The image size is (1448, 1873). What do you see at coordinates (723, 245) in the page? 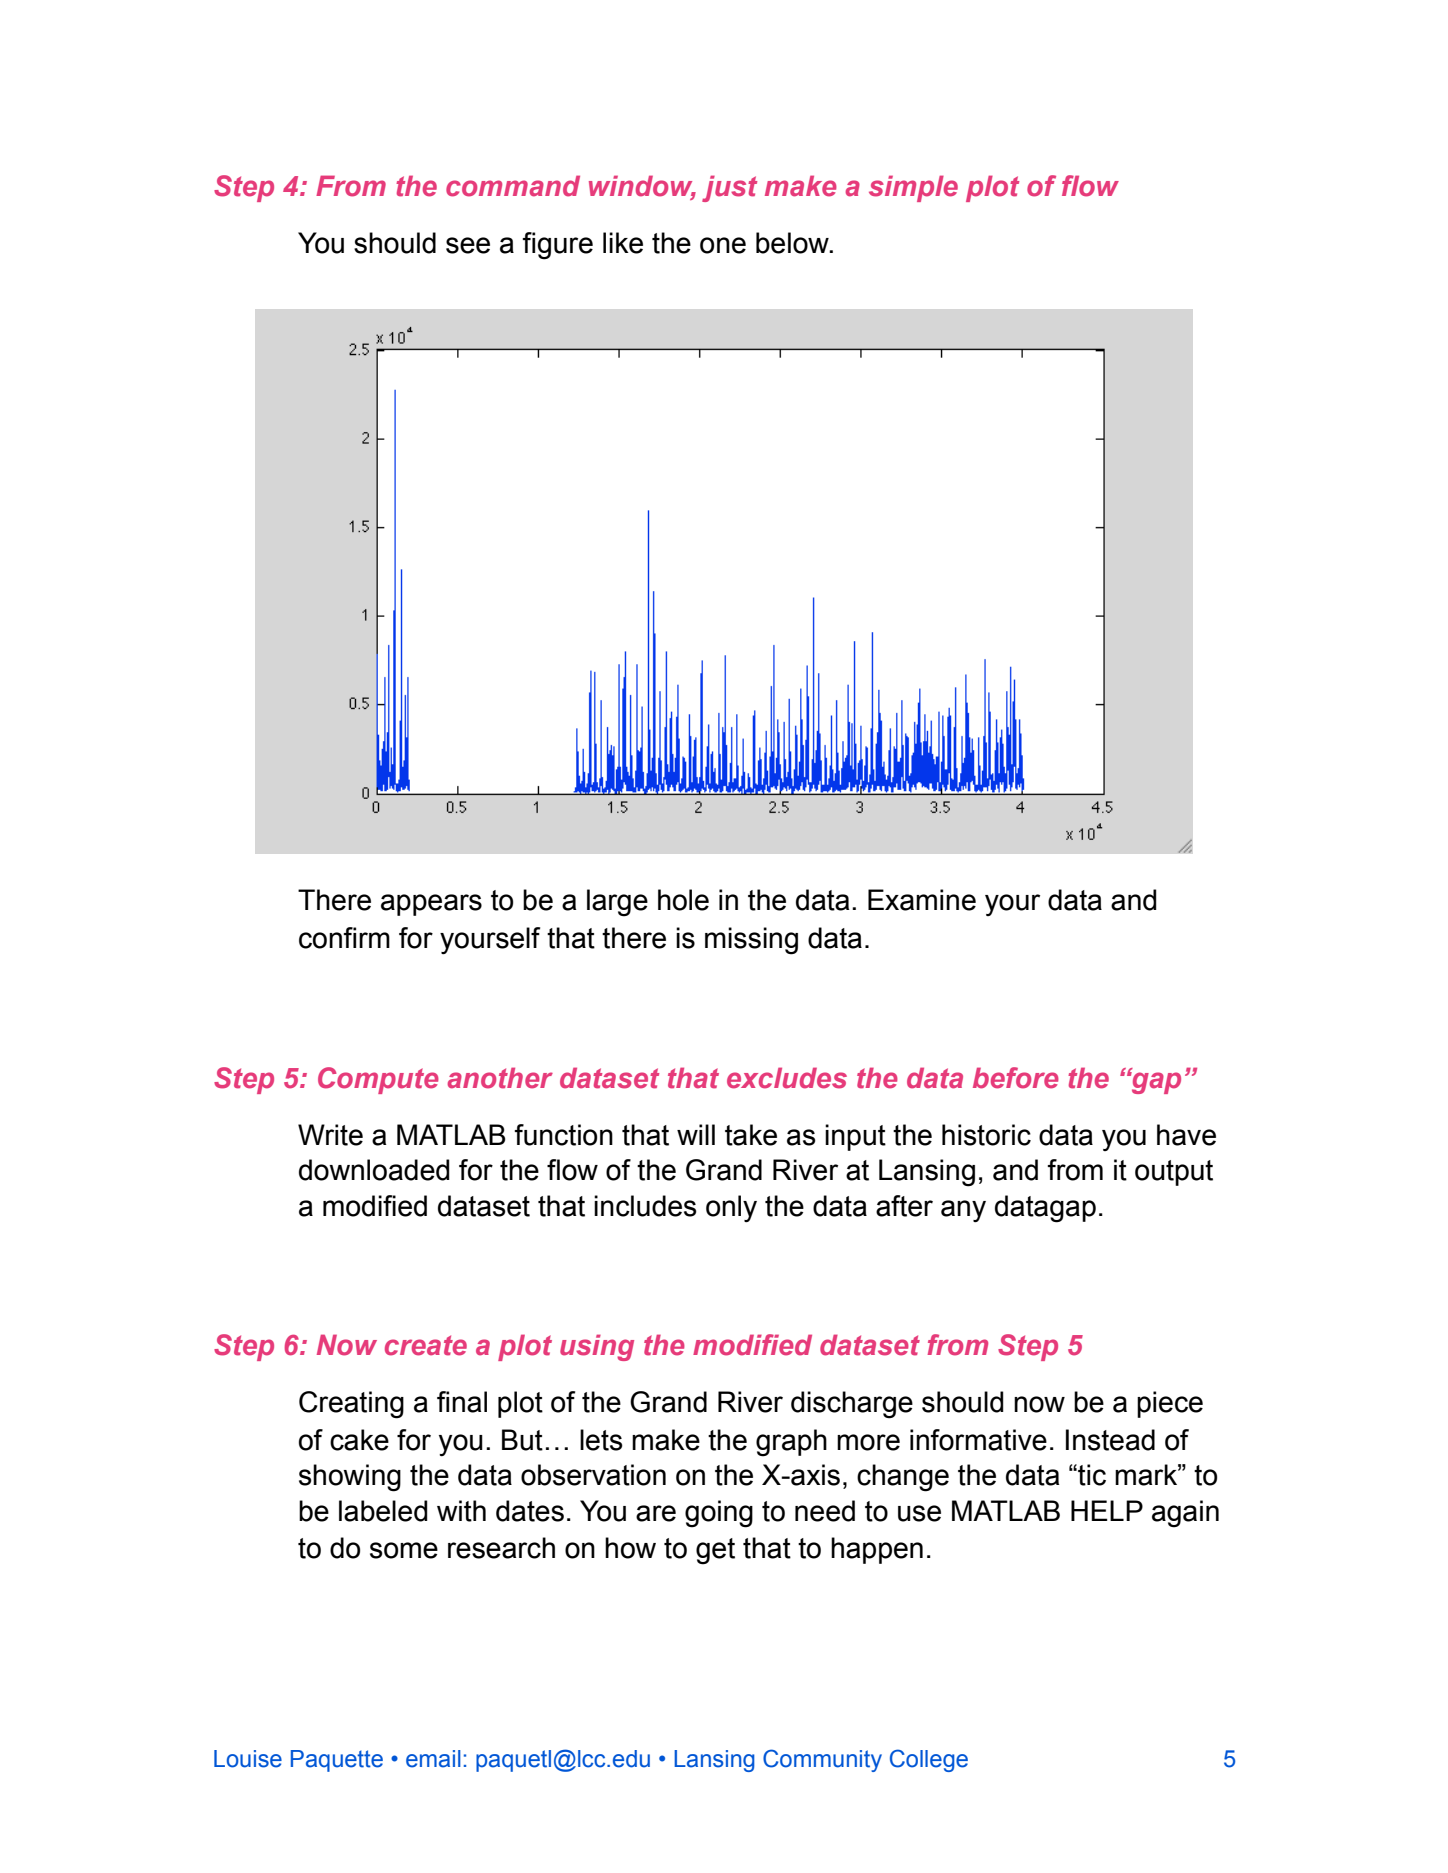
I see `one` at bounding box center [723, 245].
